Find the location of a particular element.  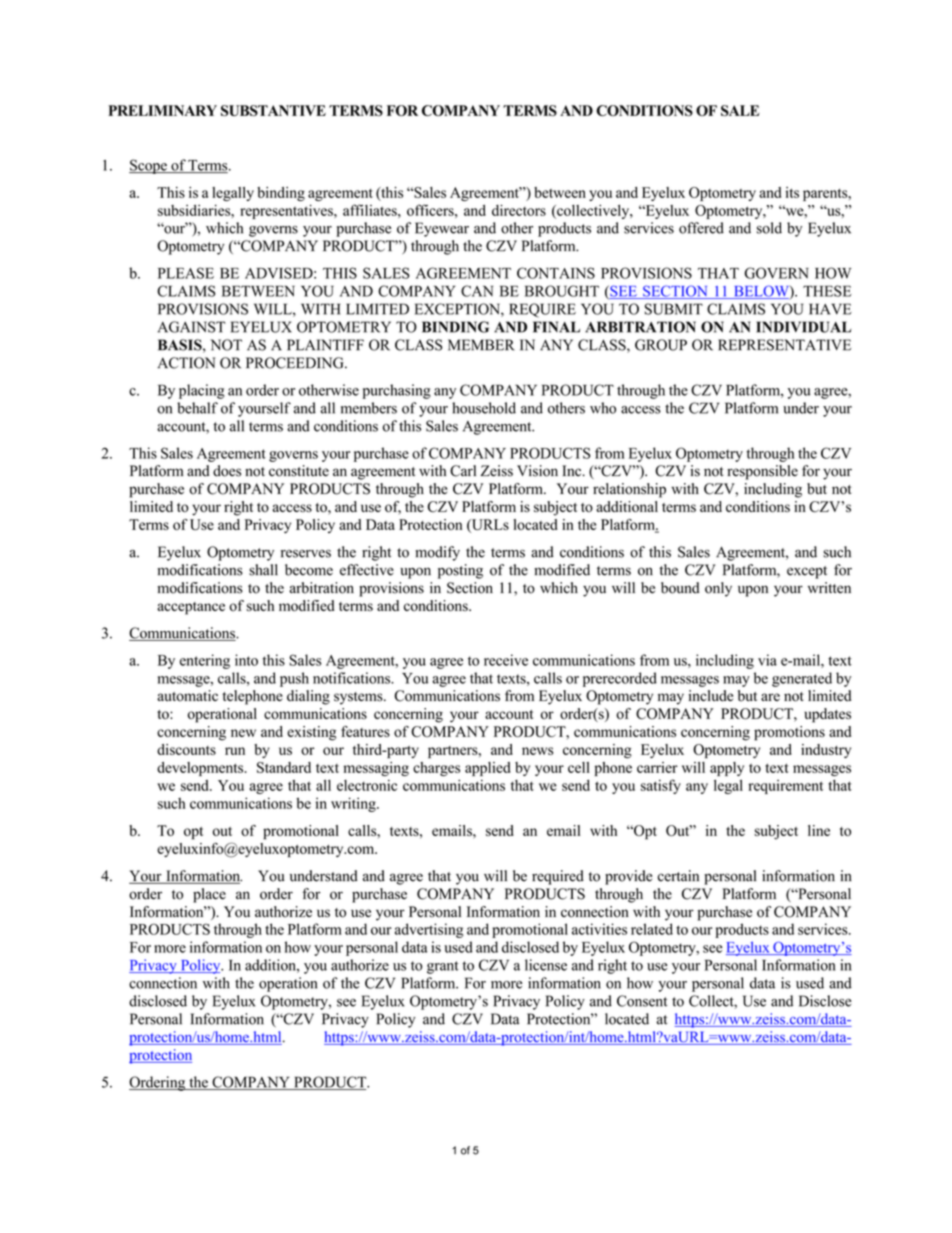

its is located at coordinates (792, 192).
